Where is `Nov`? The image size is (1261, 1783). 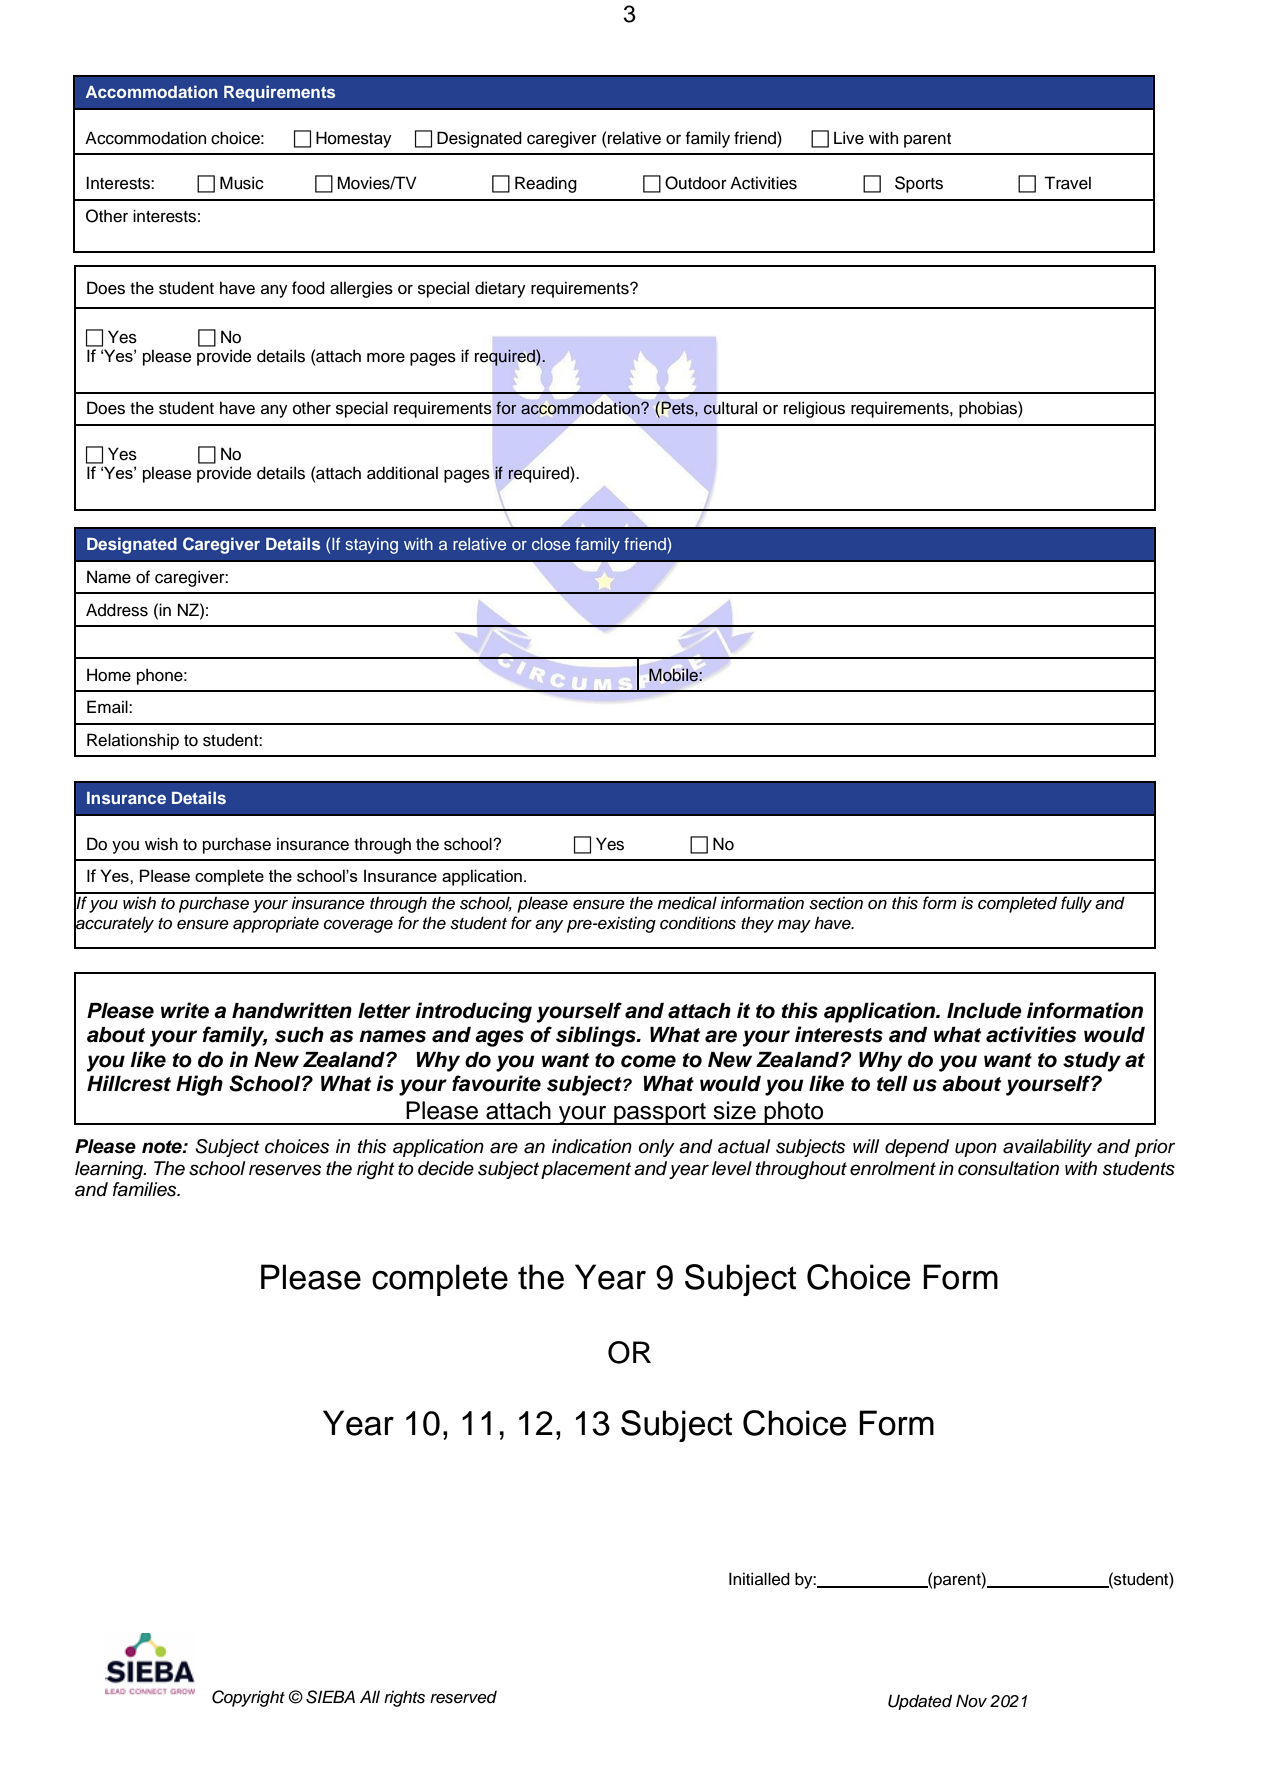 Nov is located at coordinates (971, 1700).
